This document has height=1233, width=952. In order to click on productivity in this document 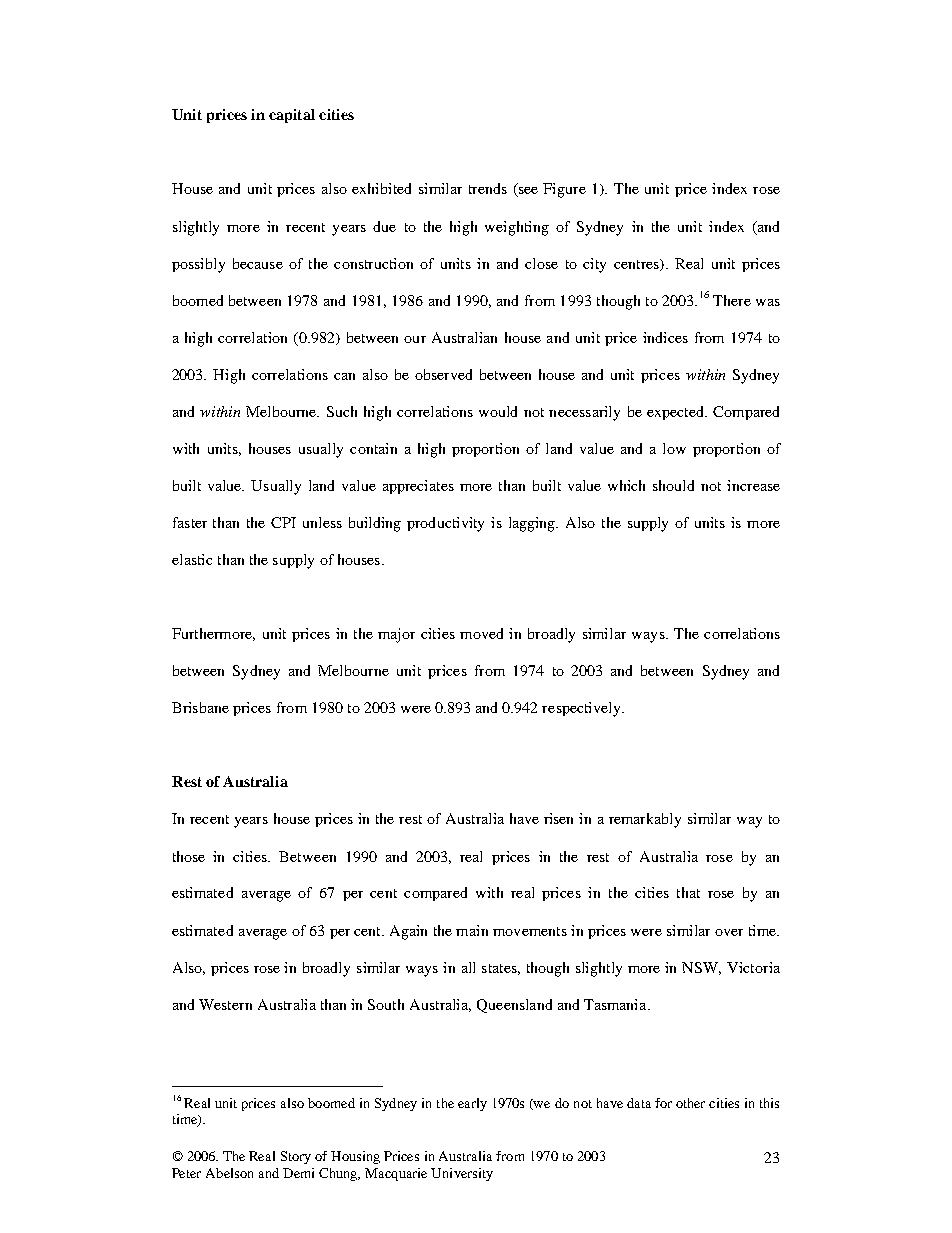, I will do `click(445, 524)`.
